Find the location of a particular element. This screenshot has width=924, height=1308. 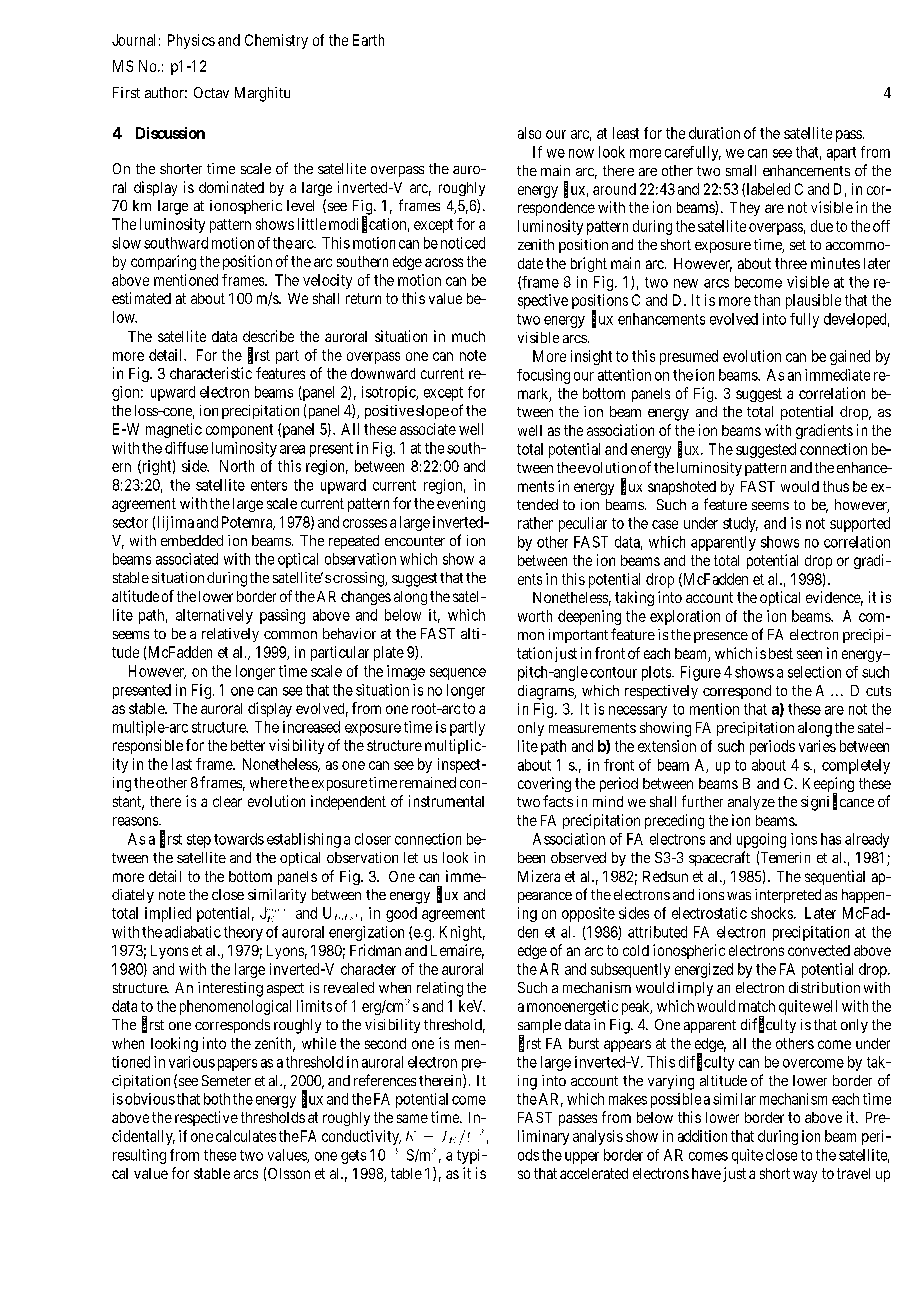

calculates is located at coordinates (246, 1136).
